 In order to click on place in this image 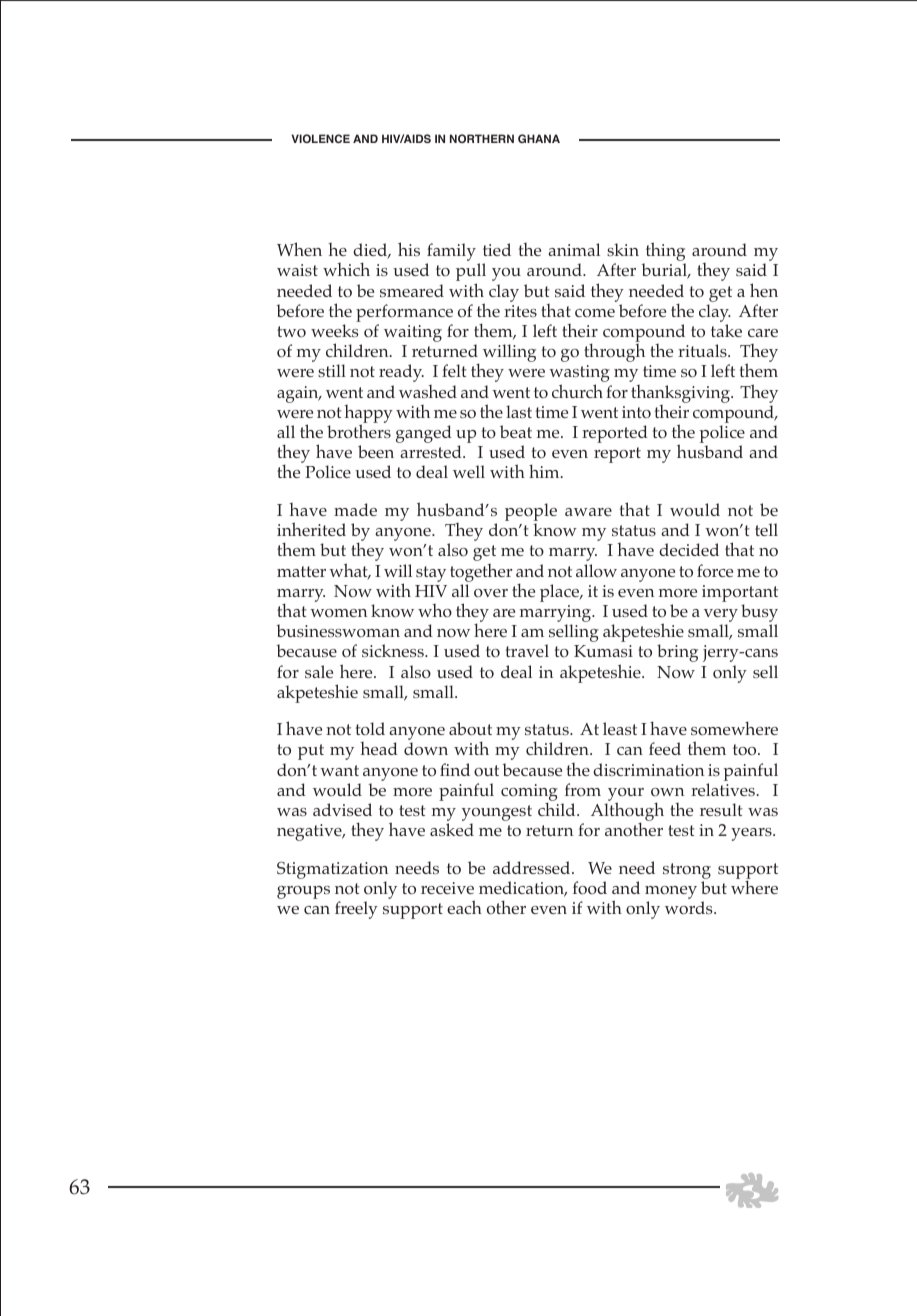, I will do `click(561, 593)`.
